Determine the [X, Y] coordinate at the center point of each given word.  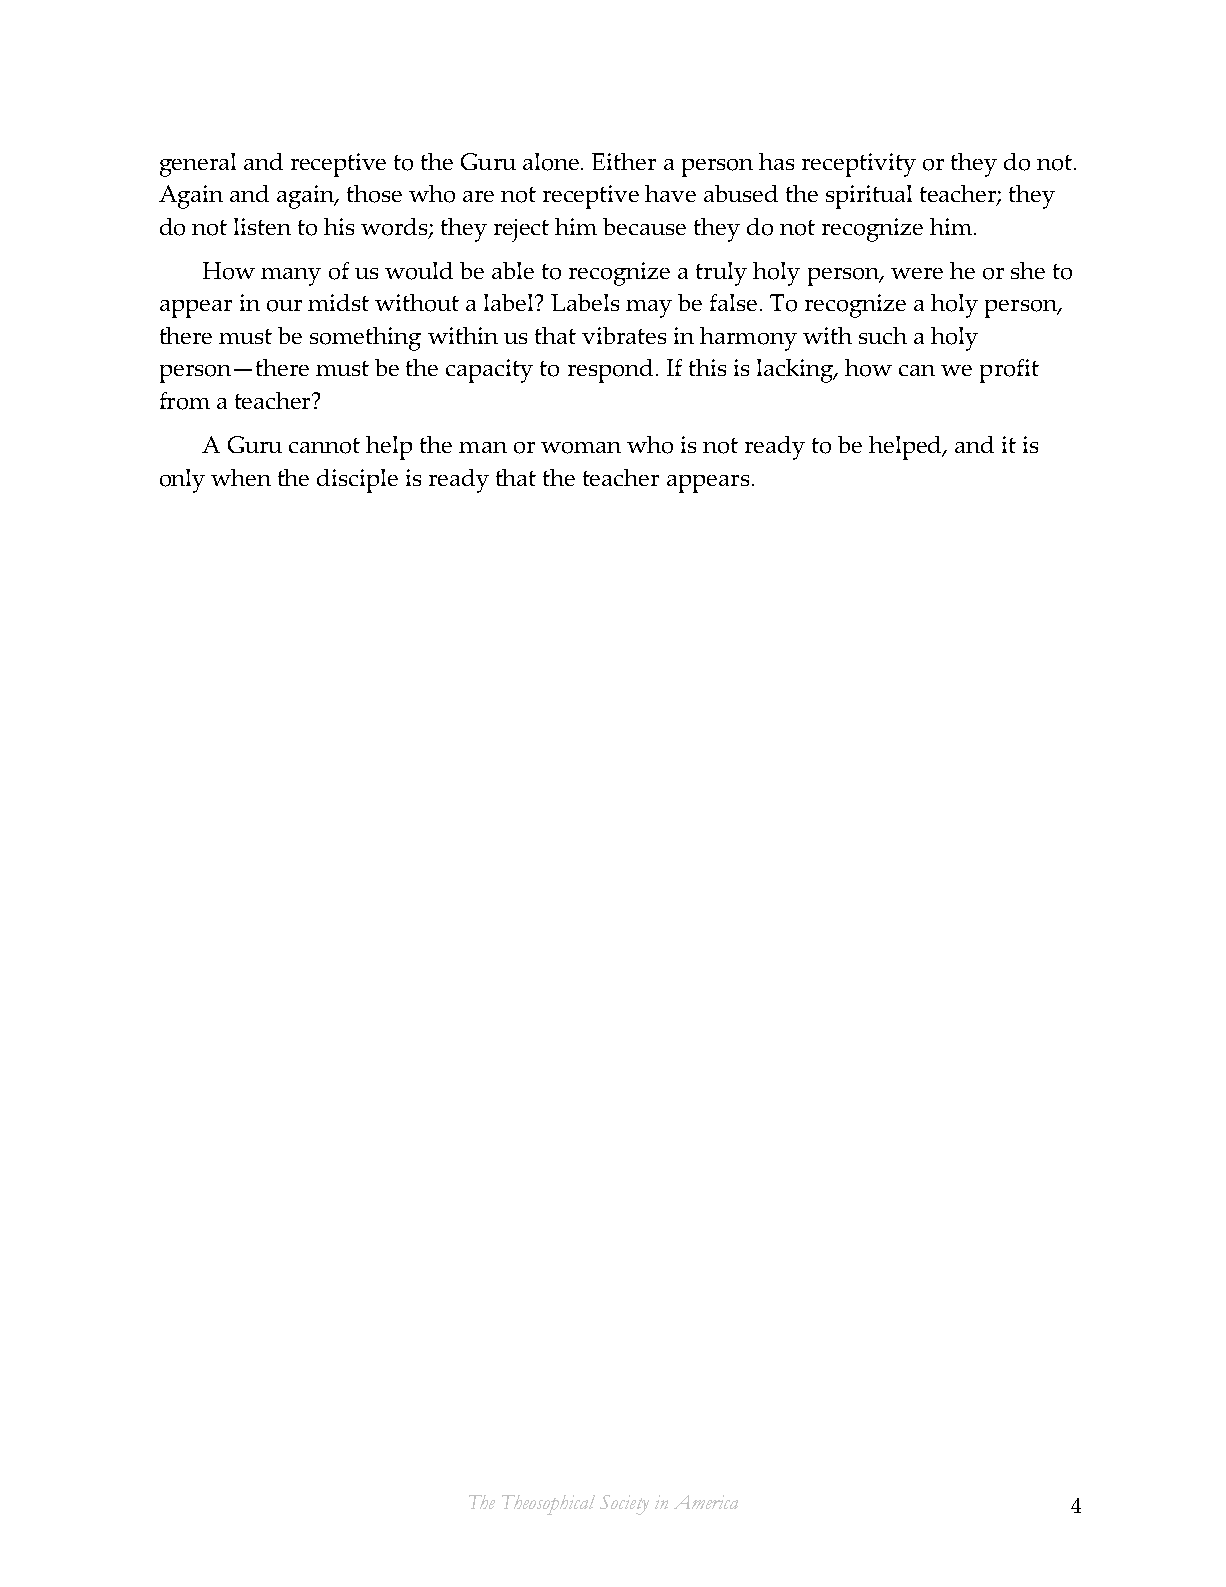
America [706, 1502]
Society [624, 1505]
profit [1009, 371]
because [644, 226]
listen [262, 226]
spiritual [869, 197]
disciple [357, 481]
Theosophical [548, 1505]
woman [581, 448]
